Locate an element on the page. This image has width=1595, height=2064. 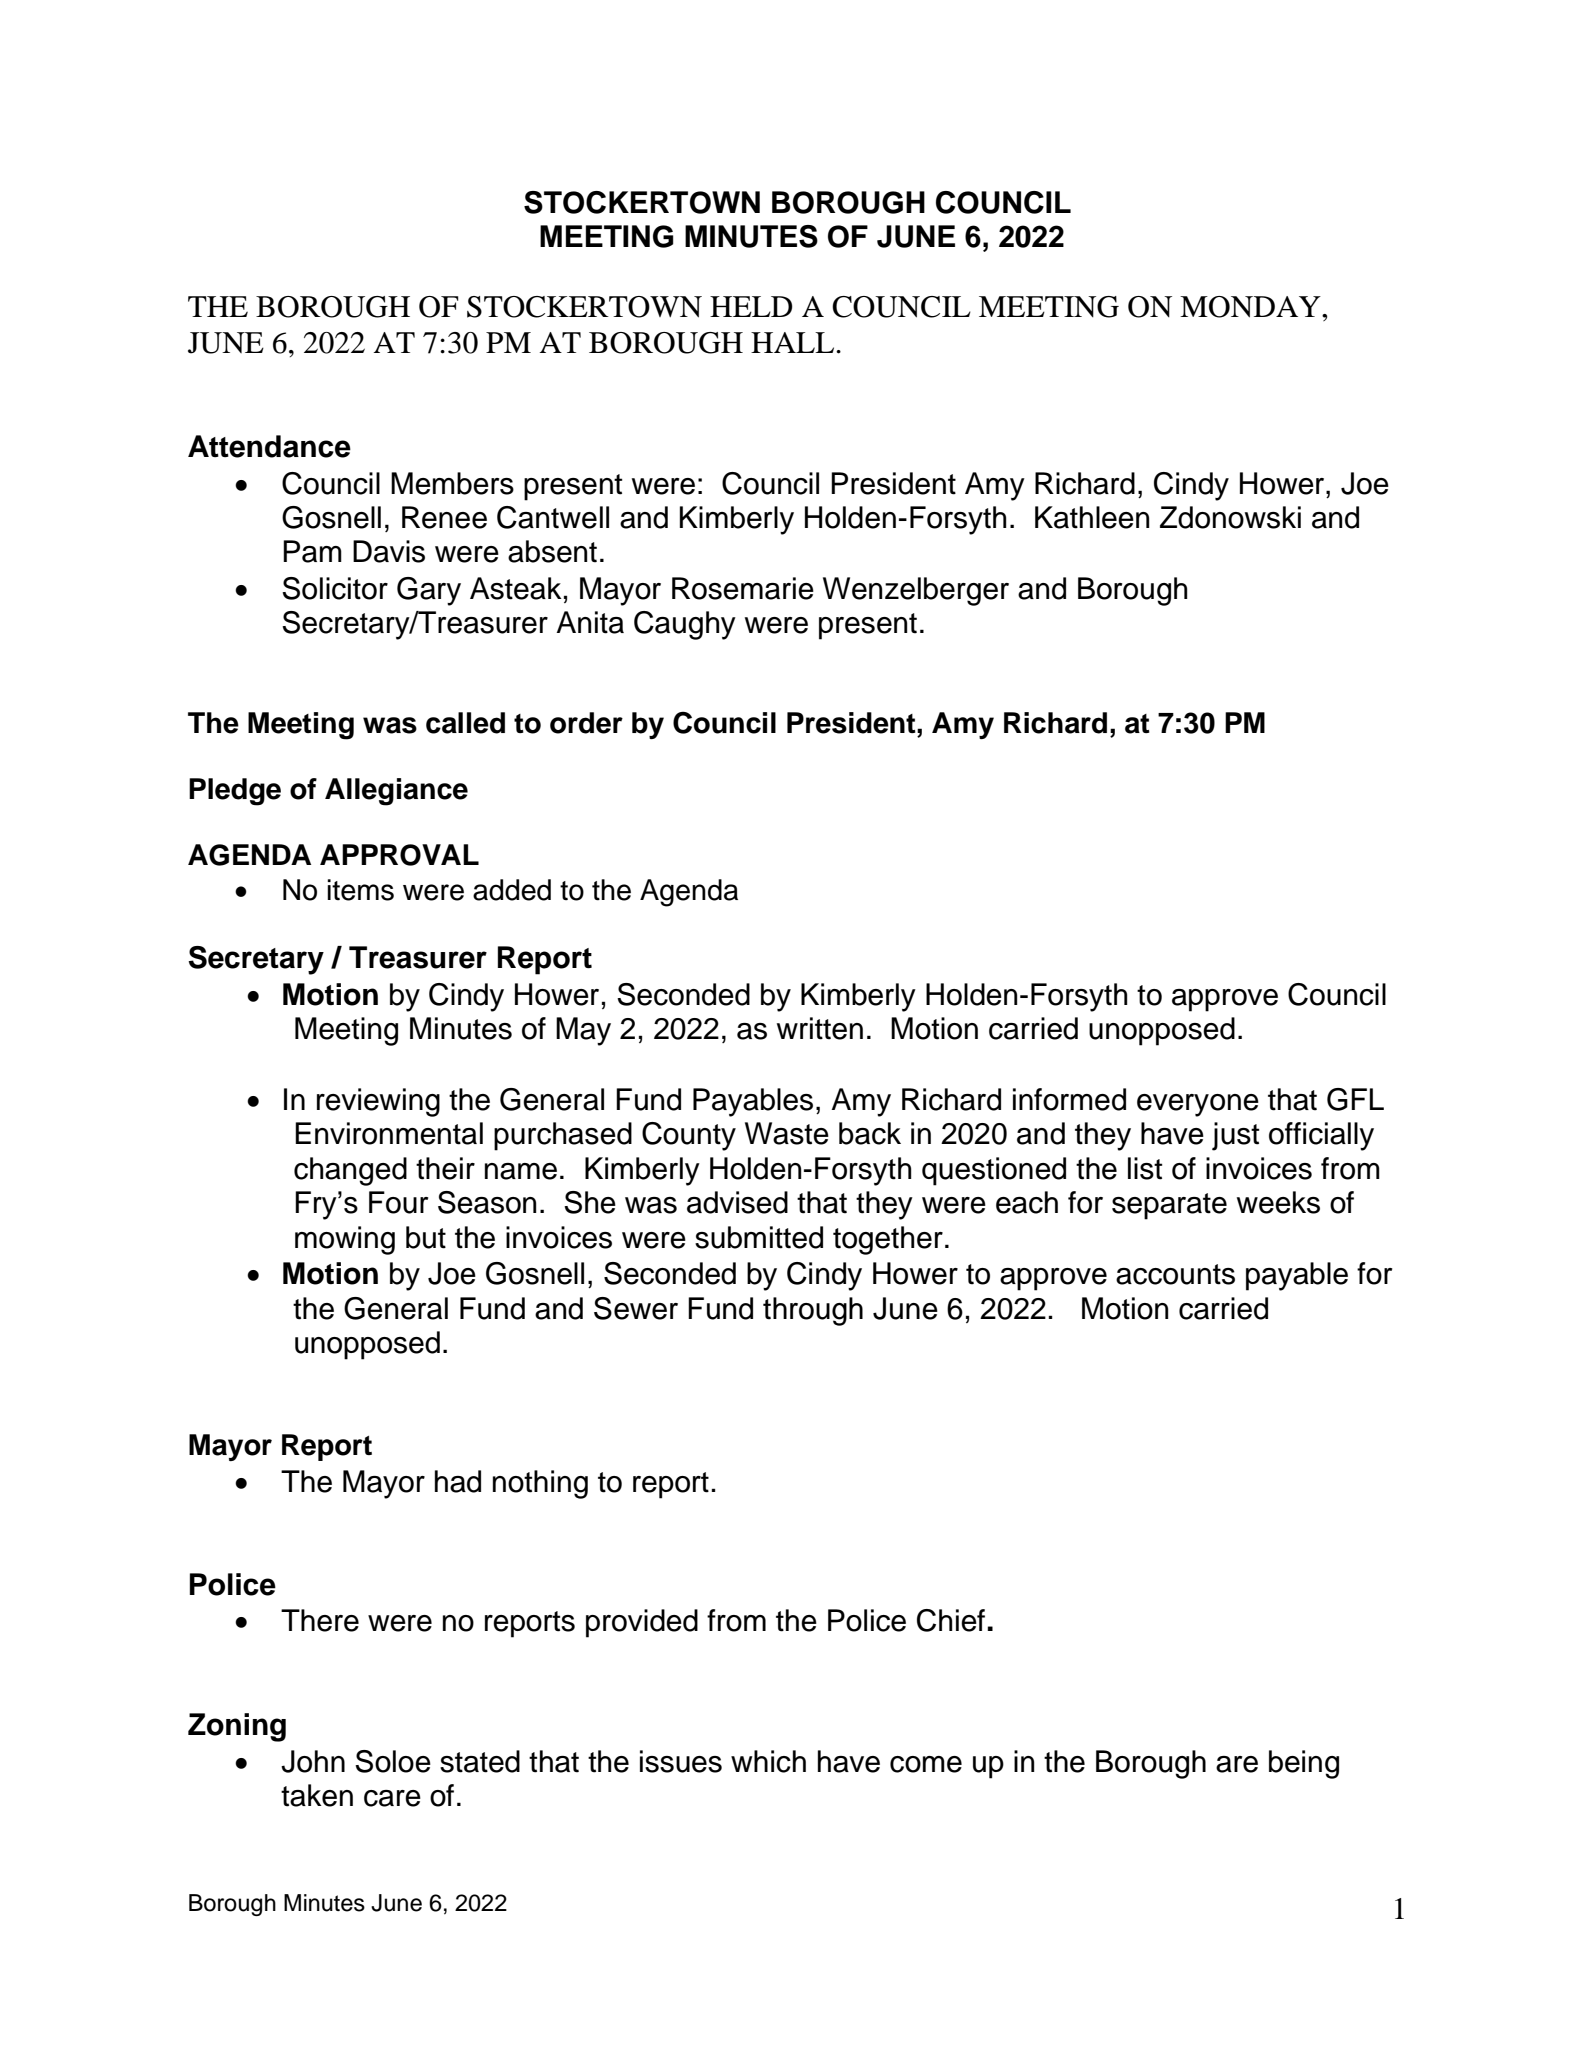
MONDAY is located at coordinates (1251, 307).
